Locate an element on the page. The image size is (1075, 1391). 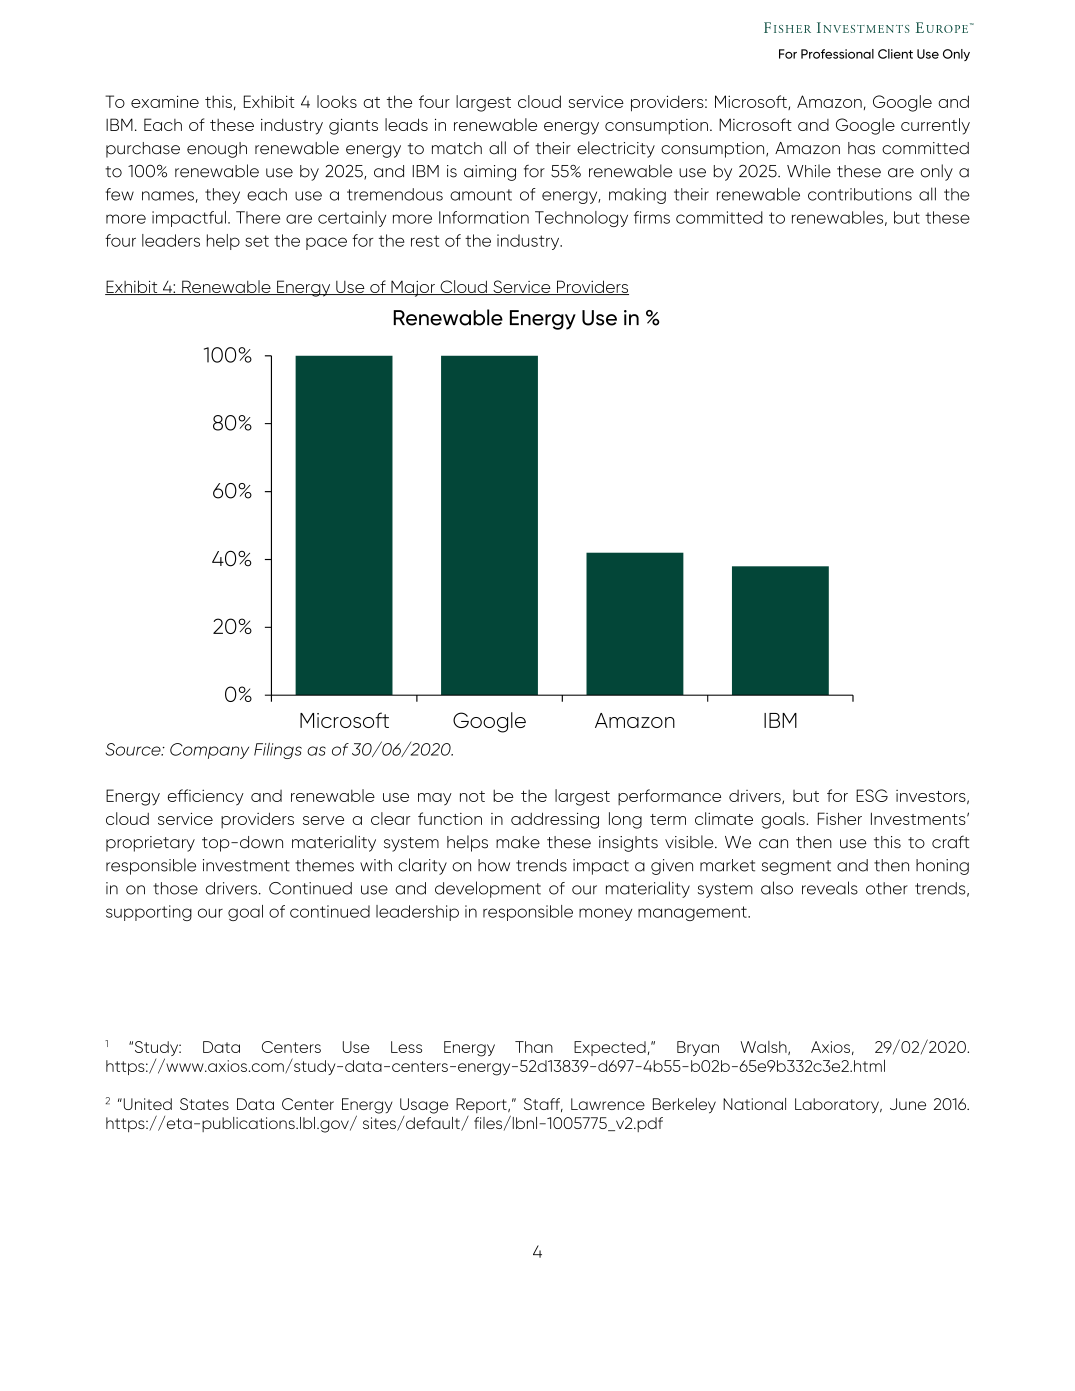
States is located at coordinates (204, 1104).
